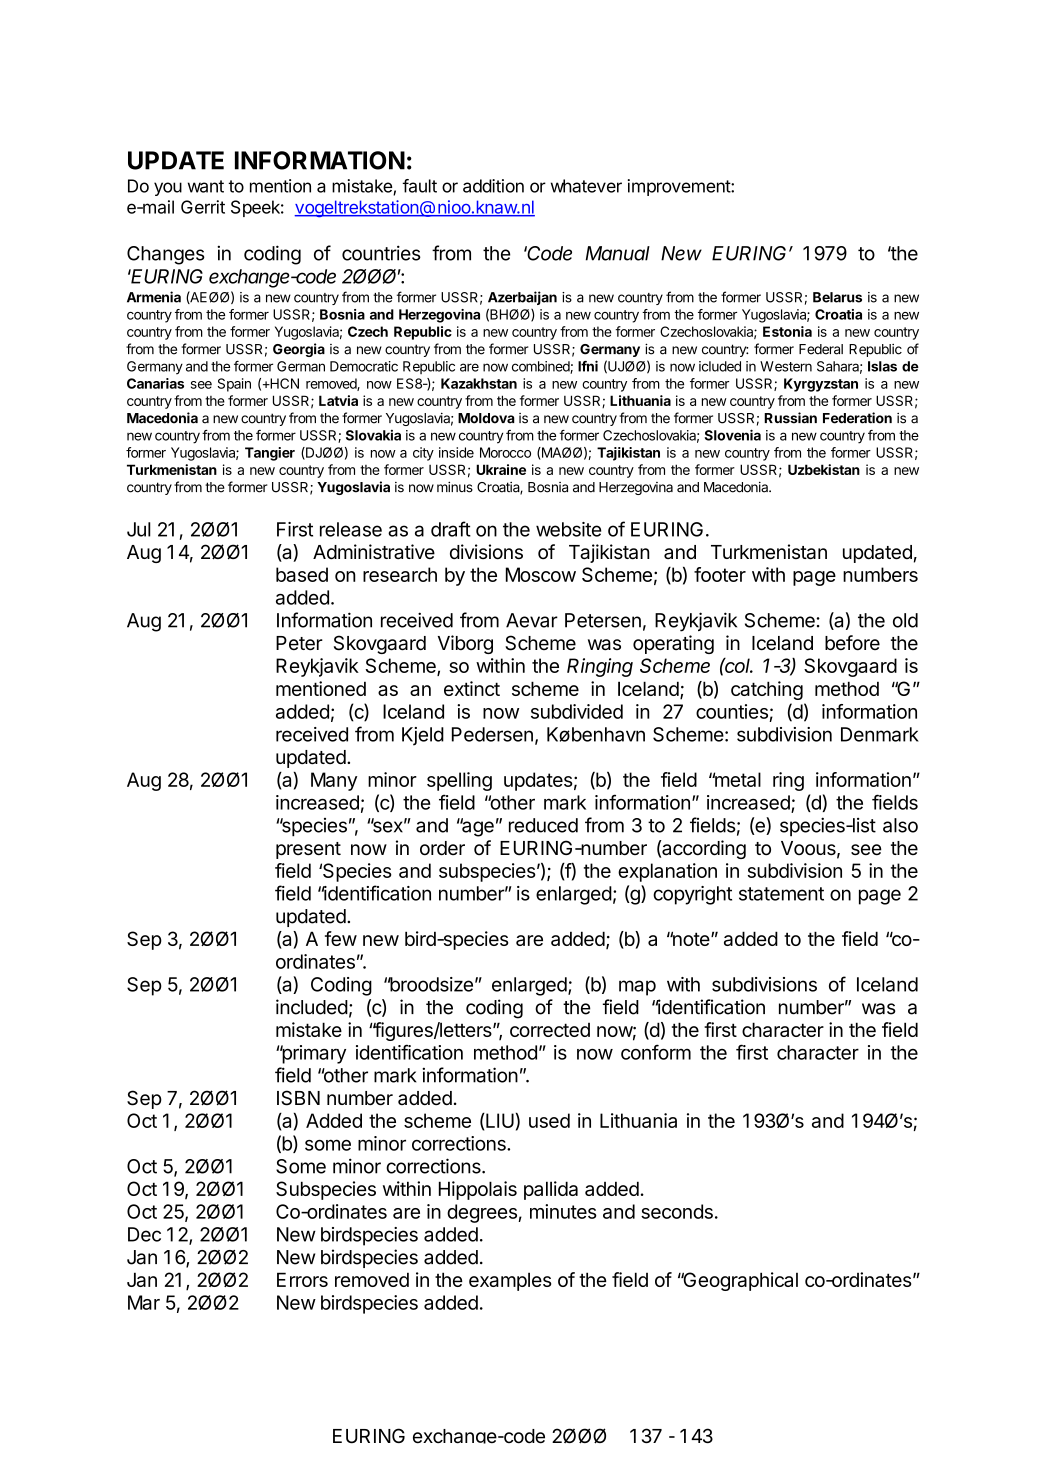 The width and height of the screenshot is (1044, 1475). What do you see at coordinates (510, 1281) in the screenshot?
I see `examples` at bounding box center [510, 1281].
